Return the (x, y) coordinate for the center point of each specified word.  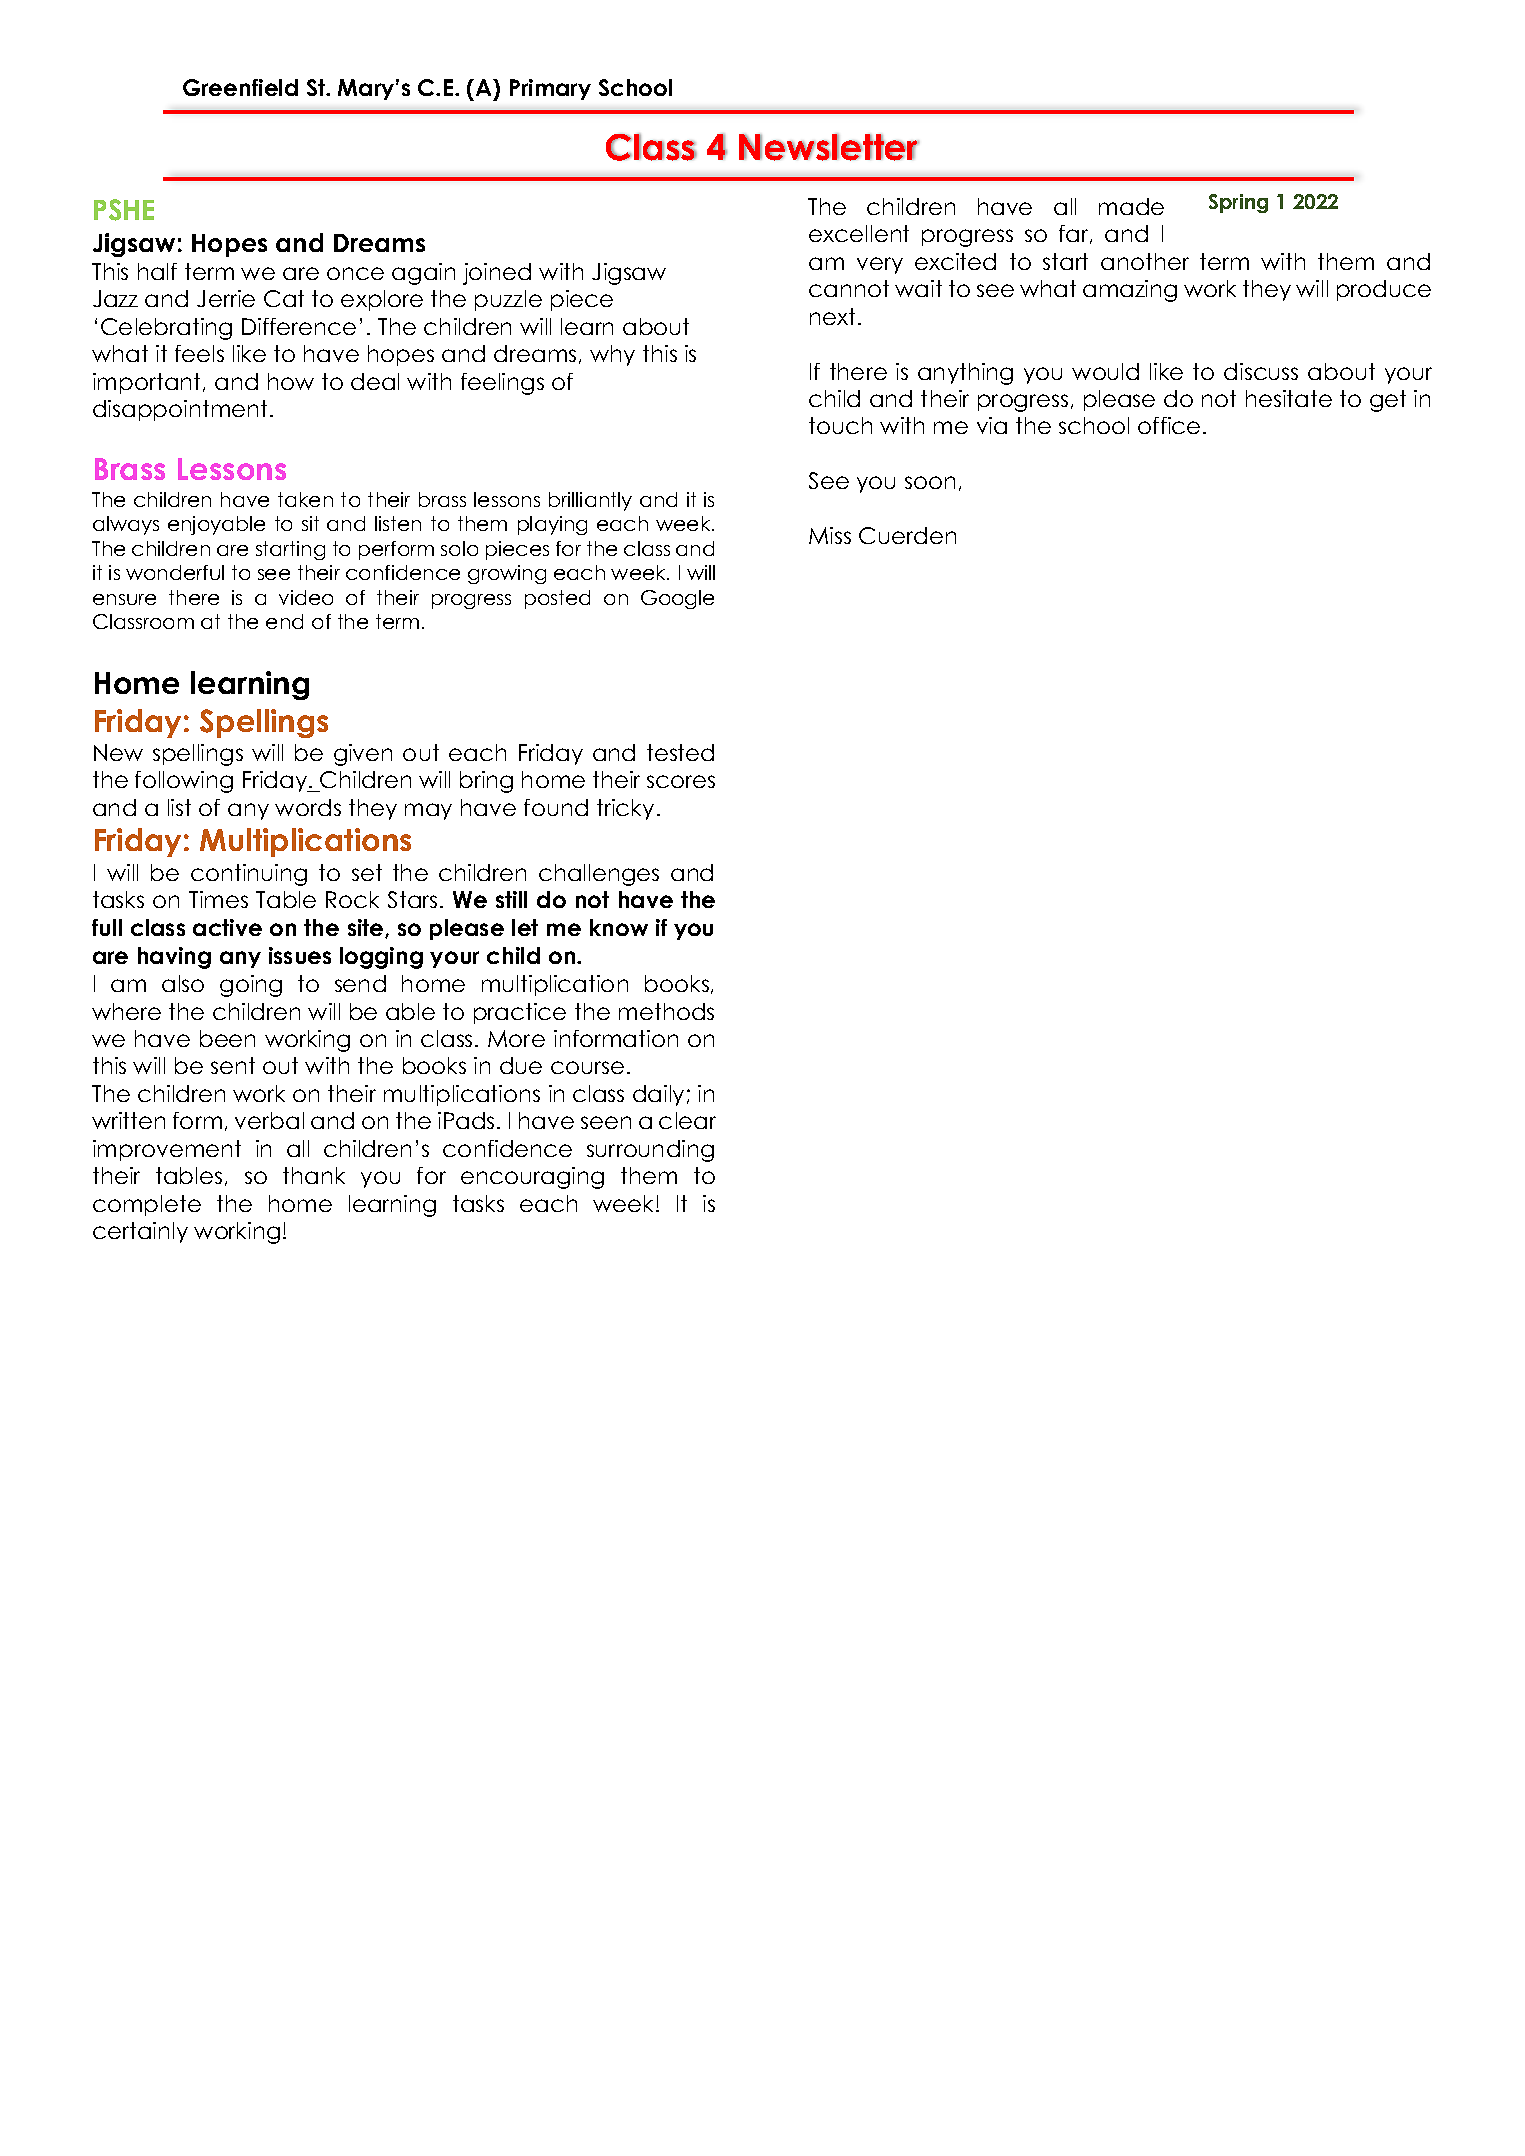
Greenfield (240, 87)
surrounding (650, 1151)
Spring (1238, 203)
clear (687, 1120)
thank (314, 1175)
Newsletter (829, 147)
